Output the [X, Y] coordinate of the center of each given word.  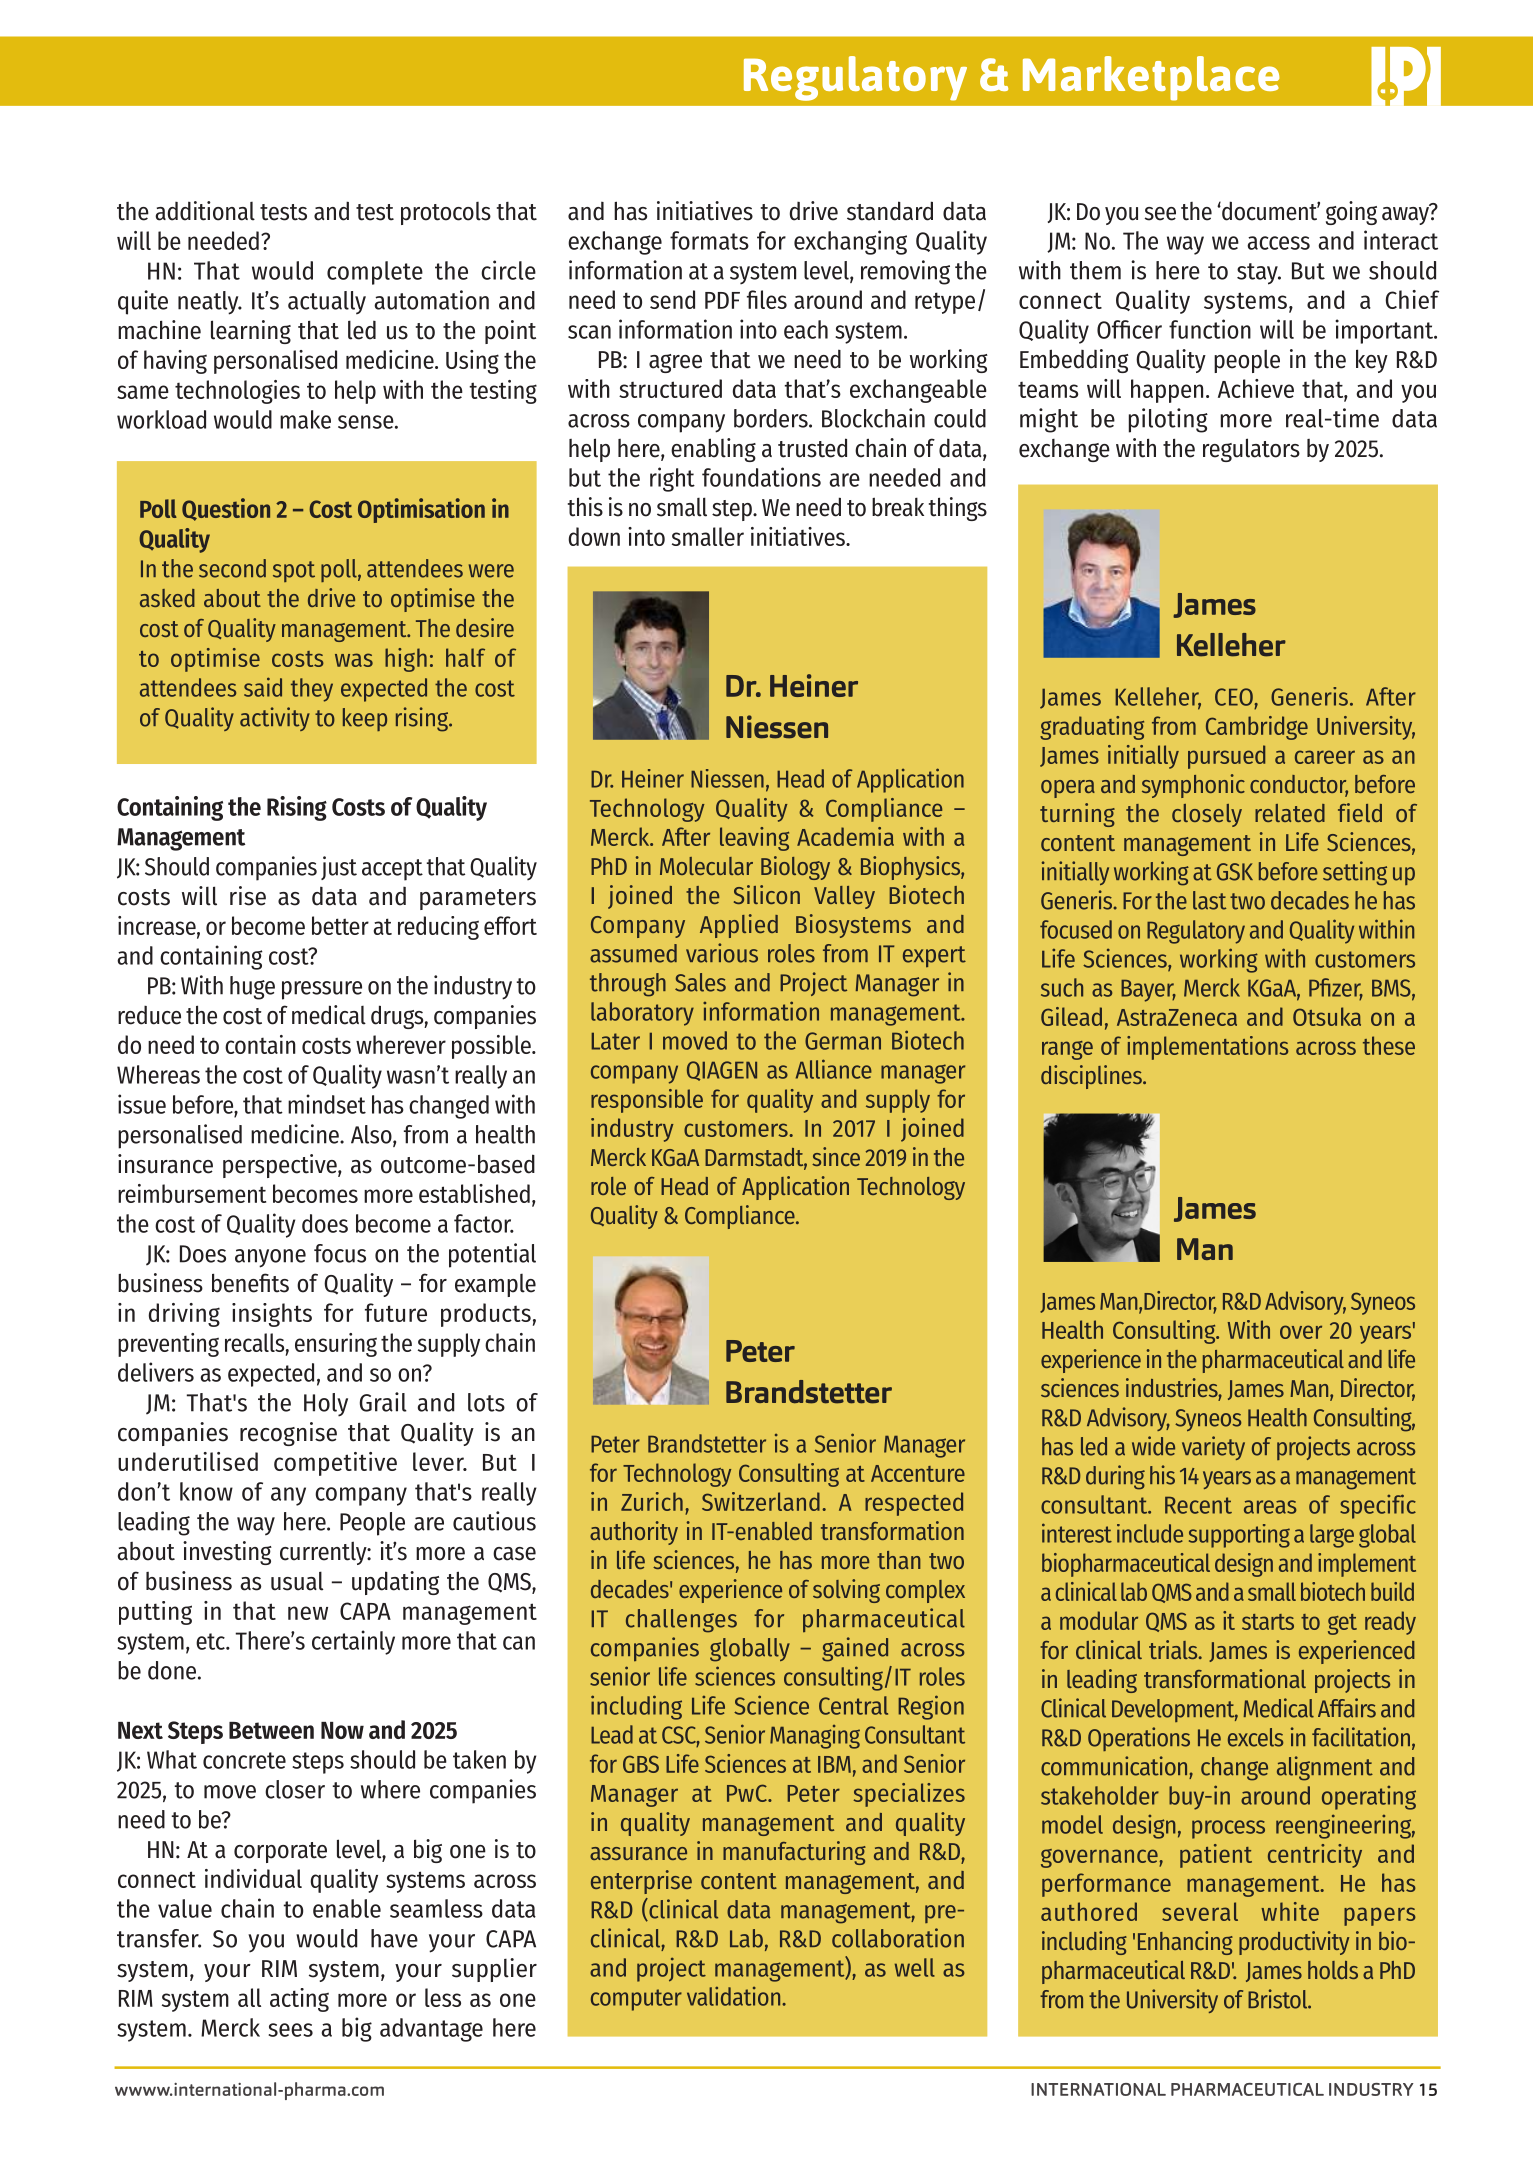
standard [890, 211]
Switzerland [761, 1501]
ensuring [336, 1345]
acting [299, 2000]
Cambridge [1257, 728]
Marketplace [1151, 78]
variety [1213, 1448]
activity [275, 719]
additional [205, 211]
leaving [754, 839]
